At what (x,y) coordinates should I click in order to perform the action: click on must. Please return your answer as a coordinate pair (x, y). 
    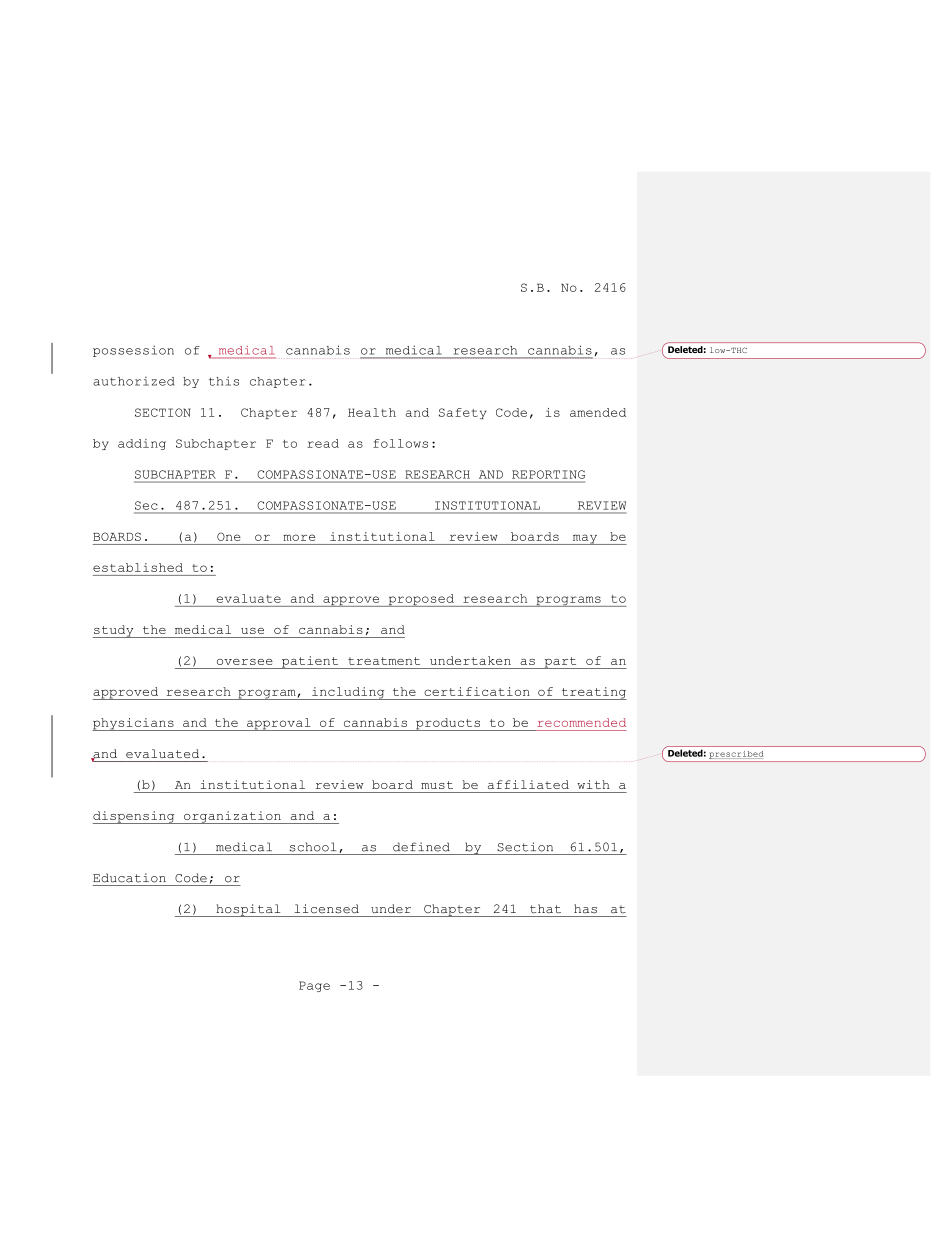
    Looking at the image, I should click on (437, 785).
